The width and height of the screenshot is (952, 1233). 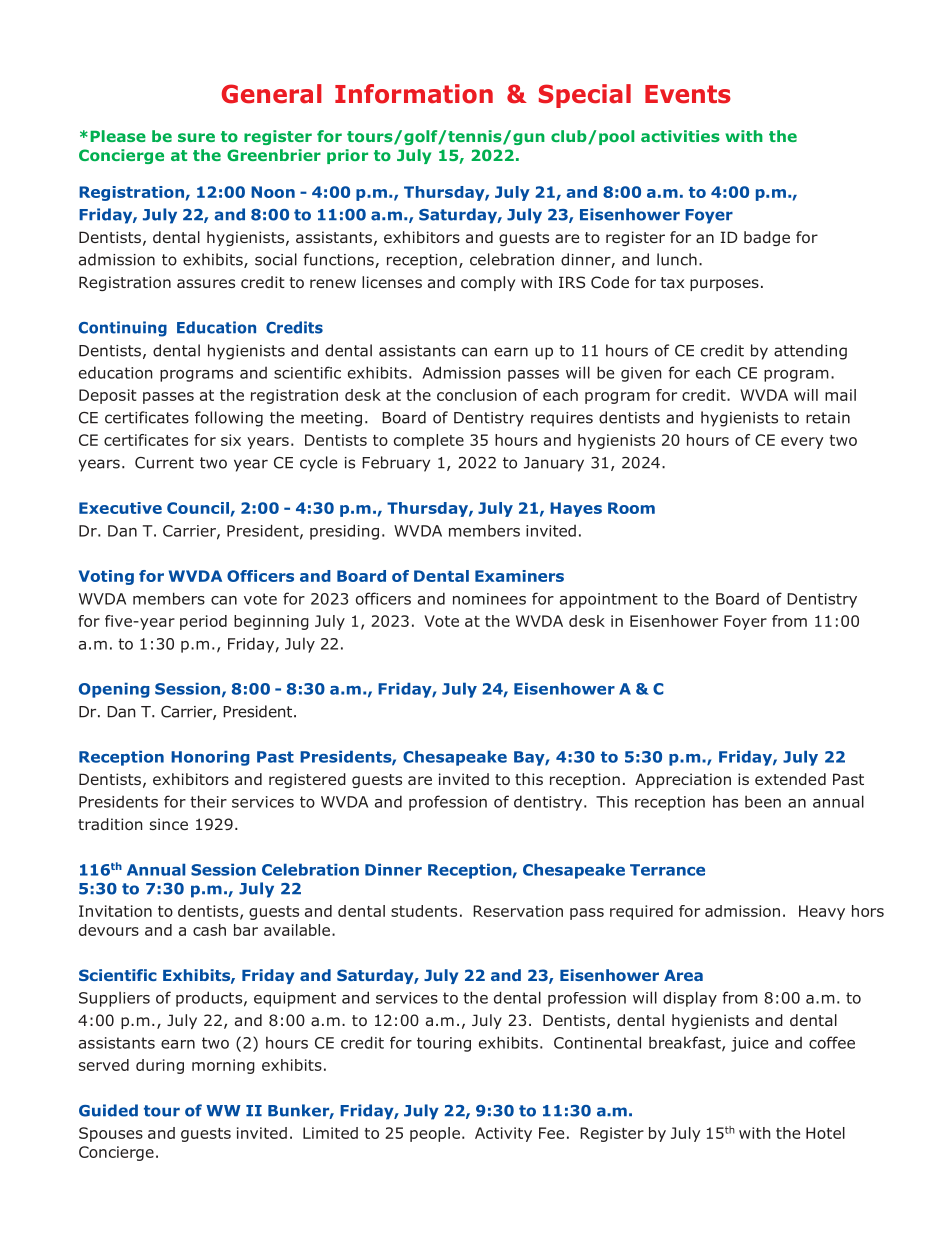 I want to click on activities, so click(x=680, y=136).
